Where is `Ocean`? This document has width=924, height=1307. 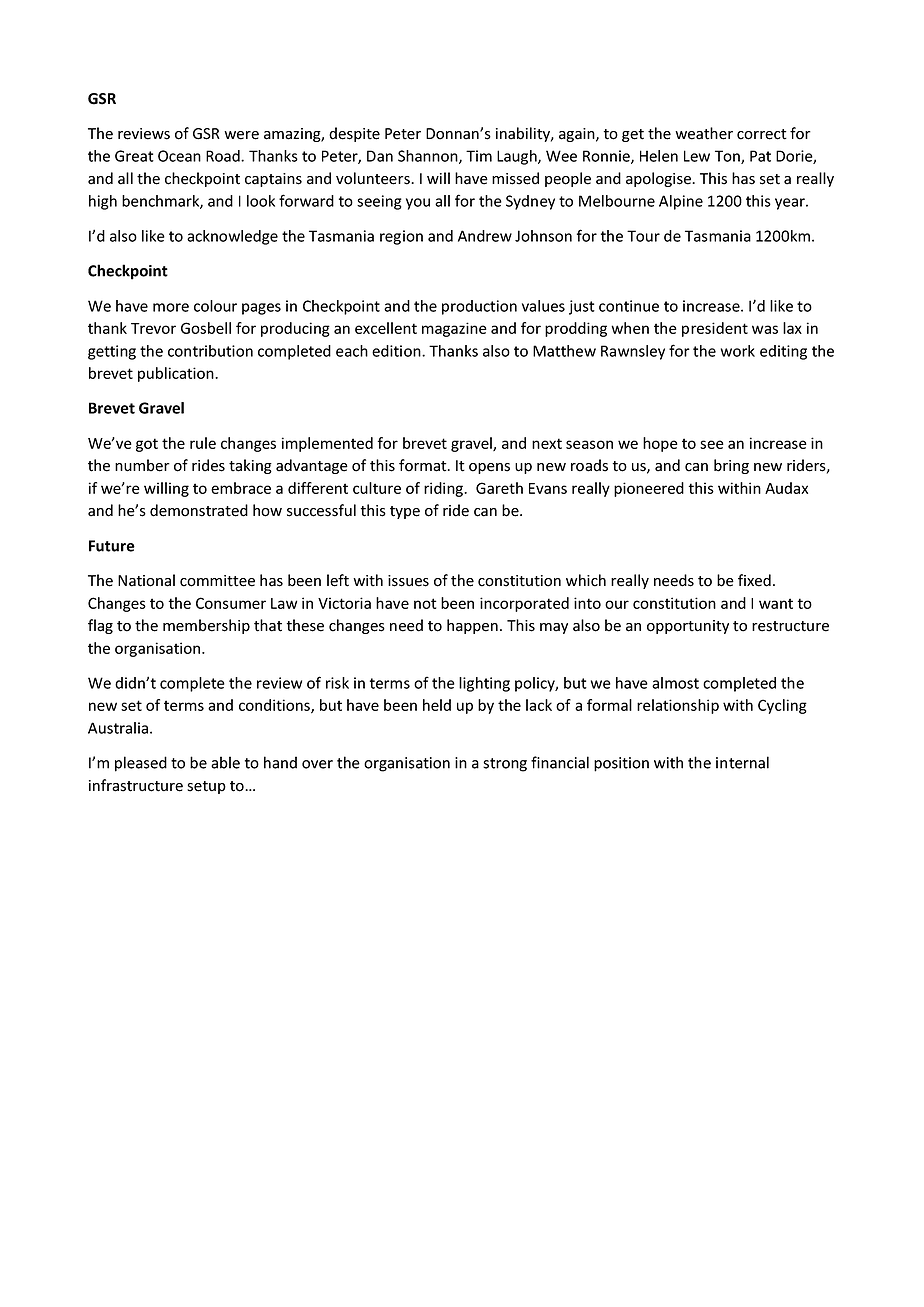 Ocean is located at coordinates (179, 156).
